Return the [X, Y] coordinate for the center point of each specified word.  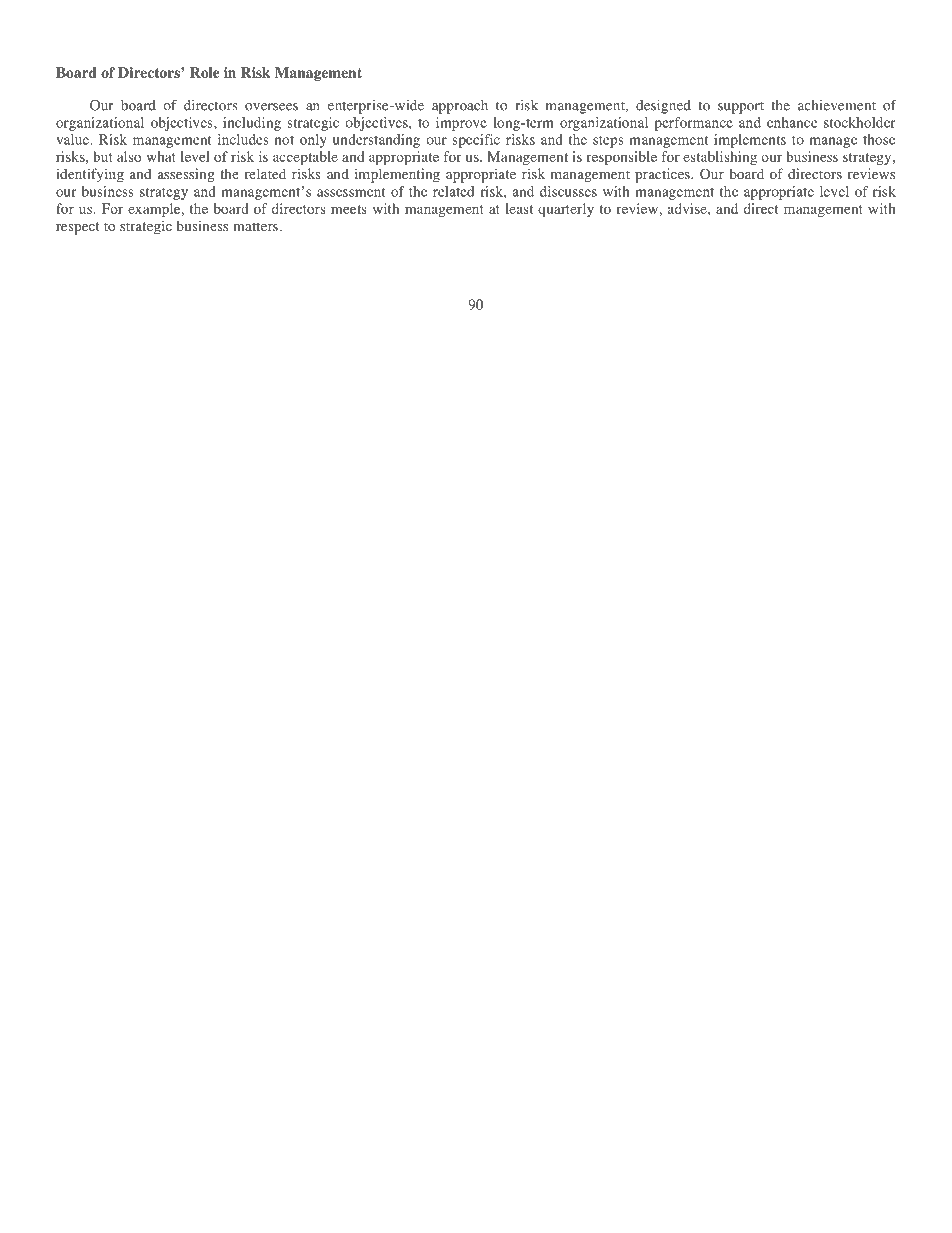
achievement [837, 105]
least [519, 208]
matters [255, 226]
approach [460, 107]
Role [204, 72]
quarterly [566, 210]
